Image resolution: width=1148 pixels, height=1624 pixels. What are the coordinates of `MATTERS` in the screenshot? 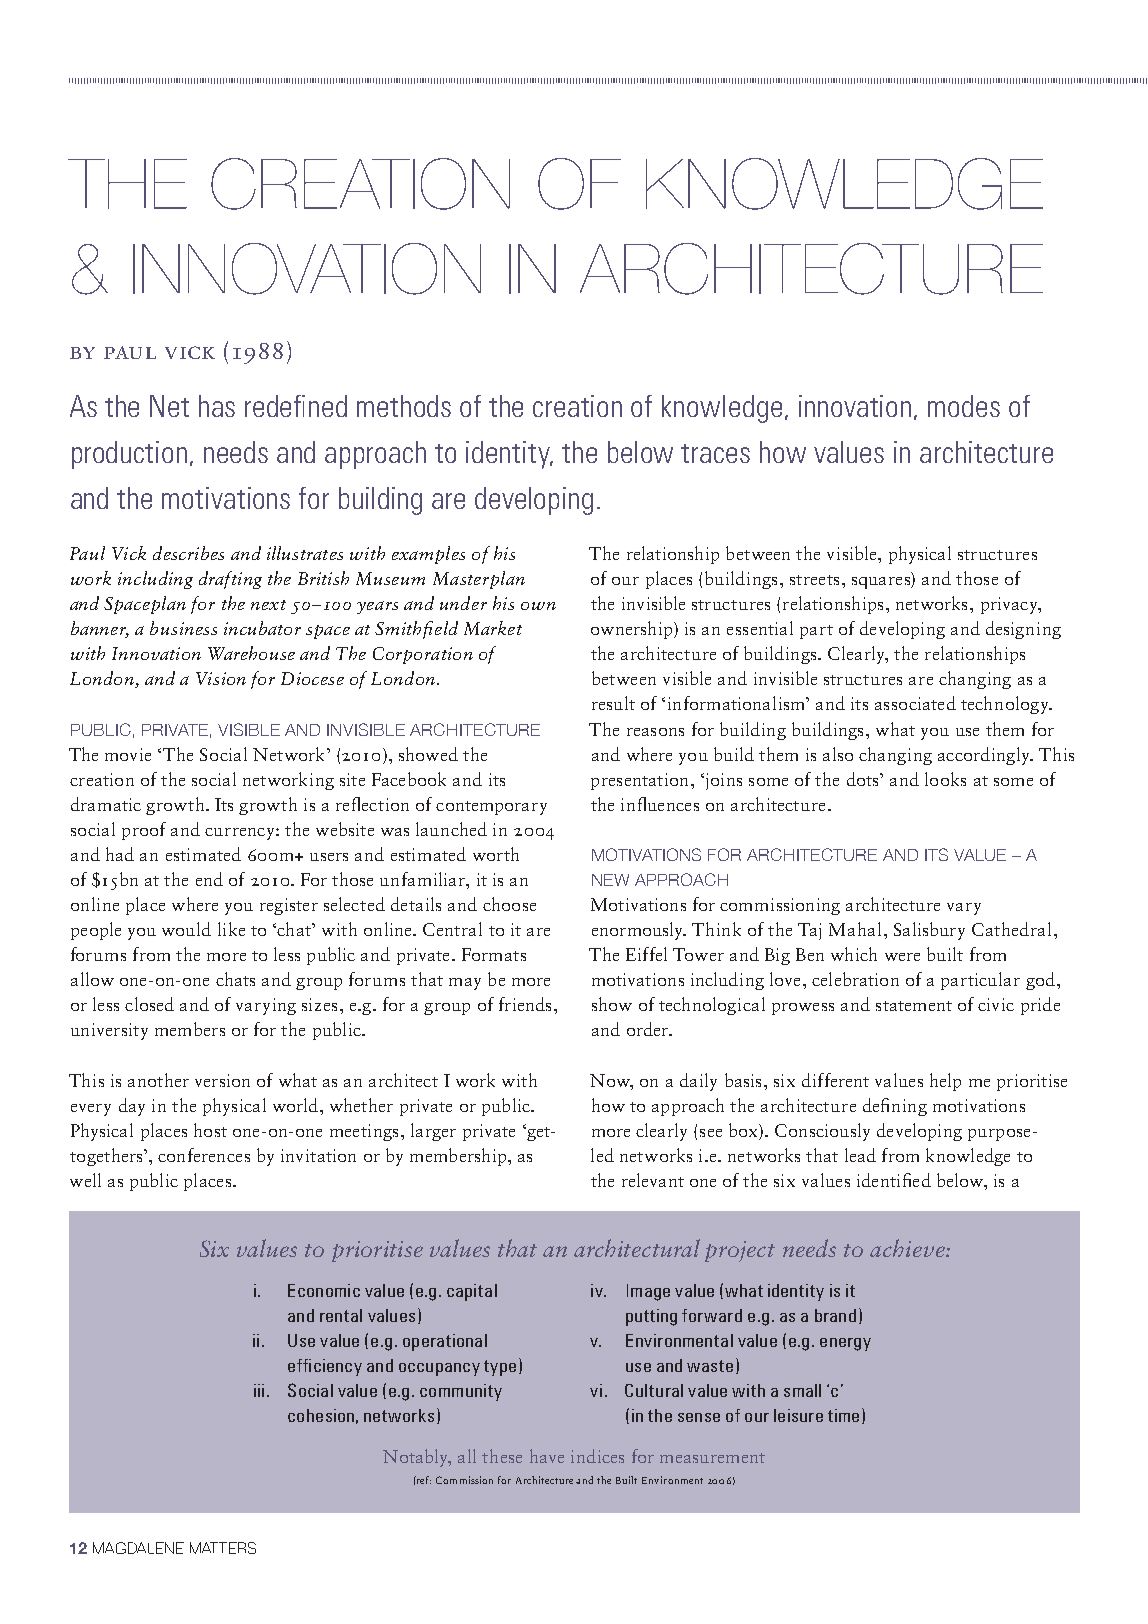 It's located at (223, 1548).
